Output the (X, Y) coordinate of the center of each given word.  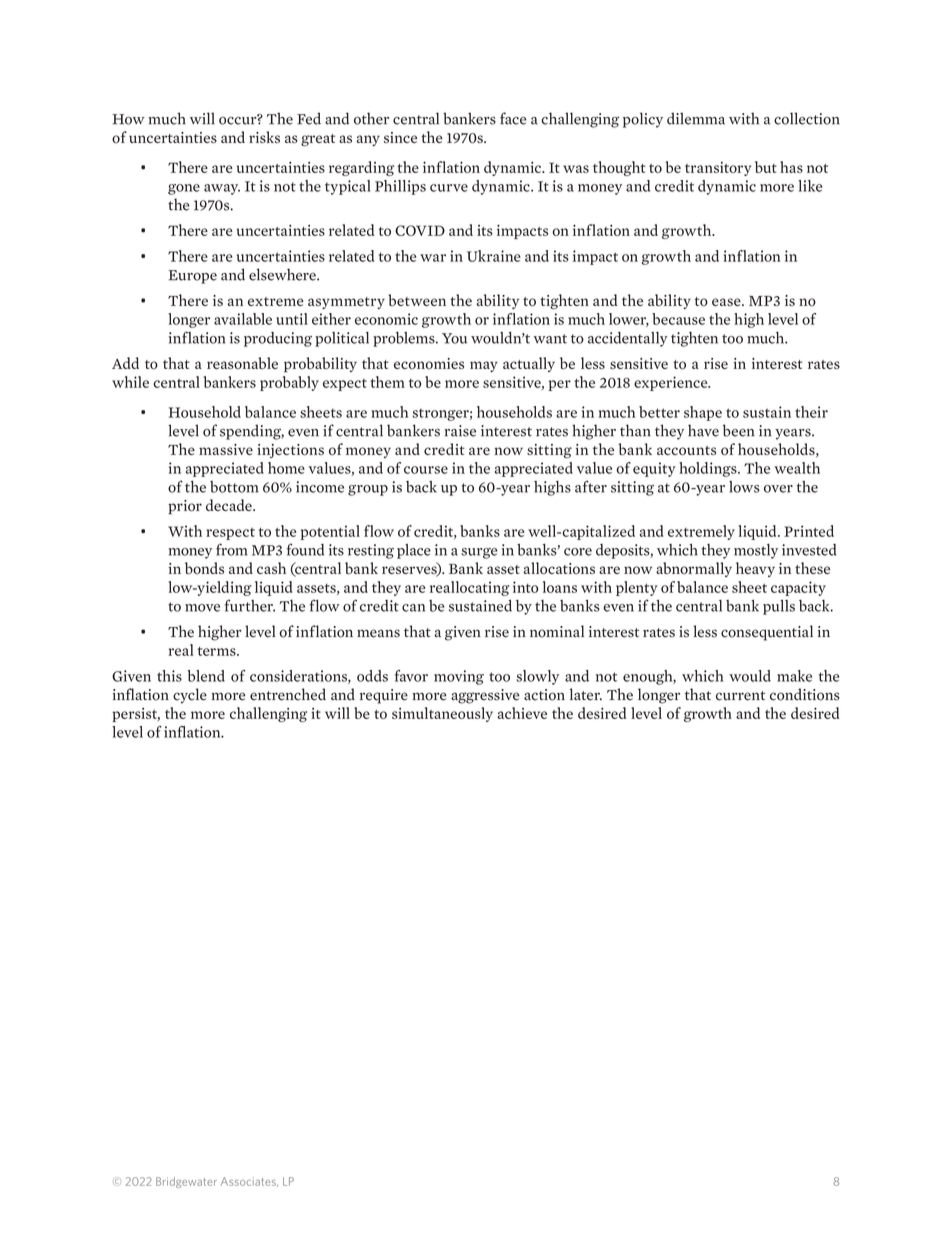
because (678, 319)
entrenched (288, 694)
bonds (204, 568)
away (222, 189)
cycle (190, 696)
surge (479, 553)
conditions (805, 694)
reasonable (242, 363)
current (740, 696)
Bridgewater (186, 1182)
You (454, 338)
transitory (718, 169)
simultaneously (442, 714)
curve (449, 188)
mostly (756, 551)
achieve (522, 713)
